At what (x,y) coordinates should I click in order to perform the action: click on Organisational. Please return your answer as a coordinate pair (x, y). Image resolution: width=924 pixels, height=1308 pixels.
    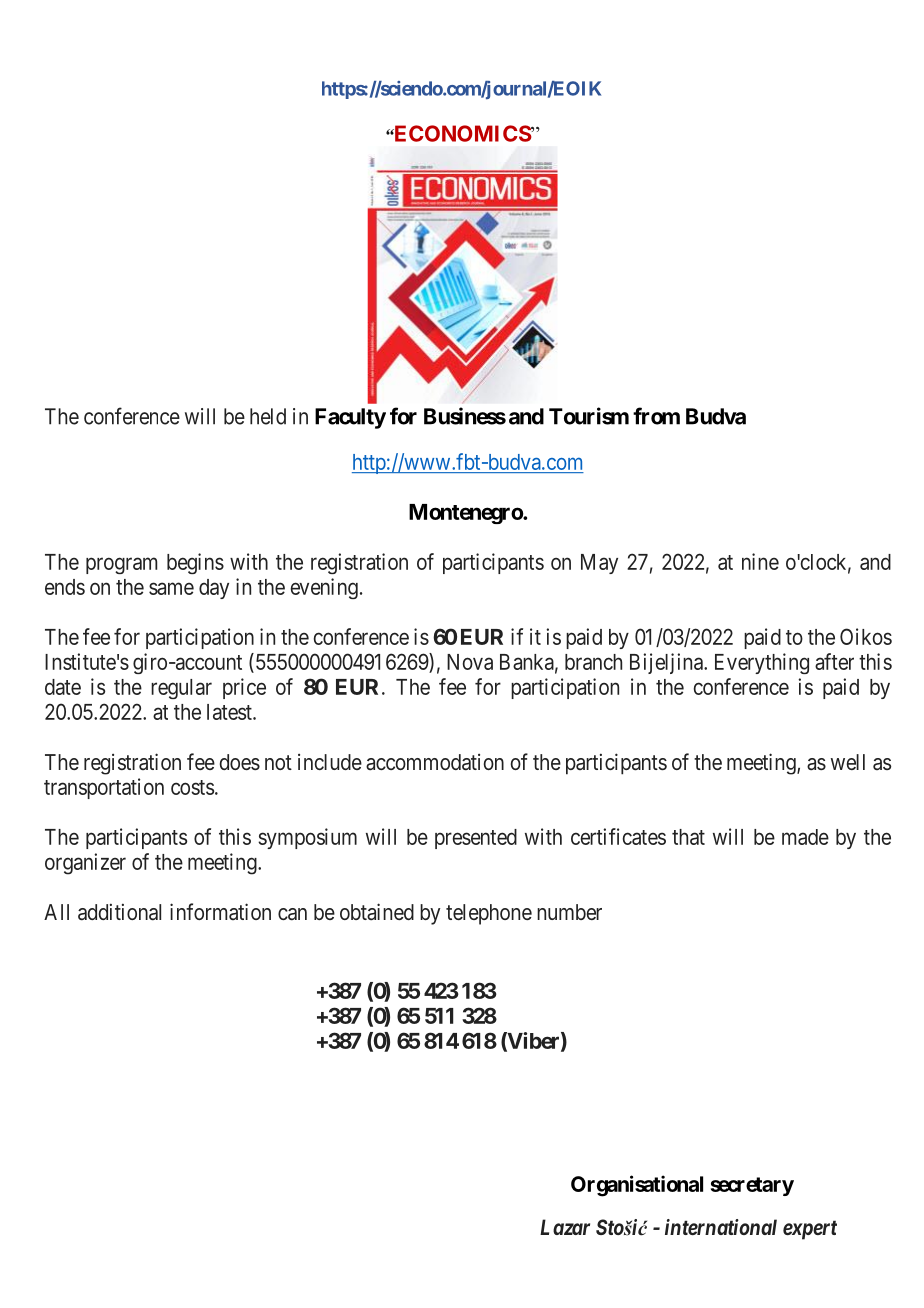
    Looking at the image, I should click on (637, 1186).
